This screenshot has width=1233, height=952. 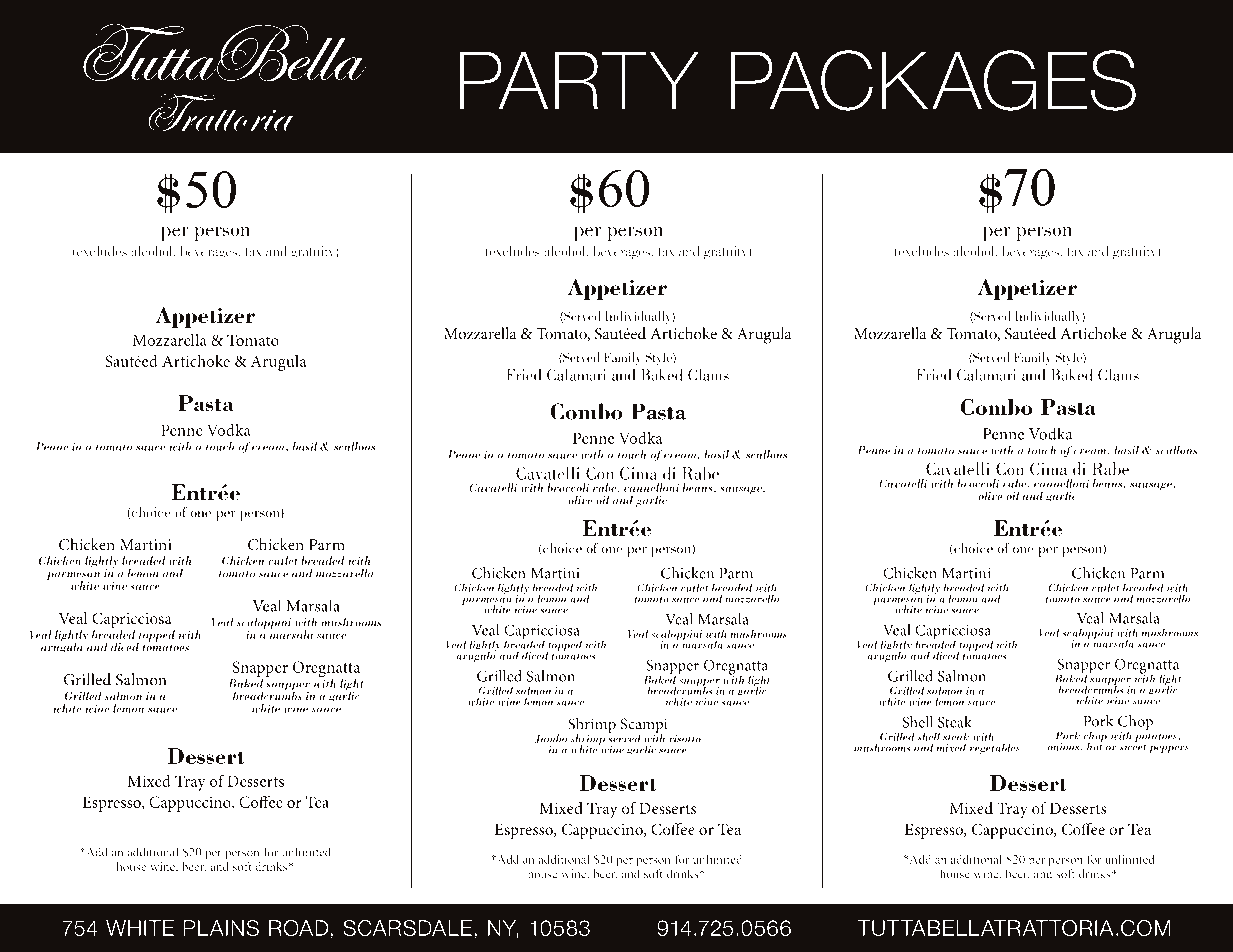 What do you see at coordinates (551, 739) in the screenshot?
I see `Jumbo` at bounding box center [551, 739].
